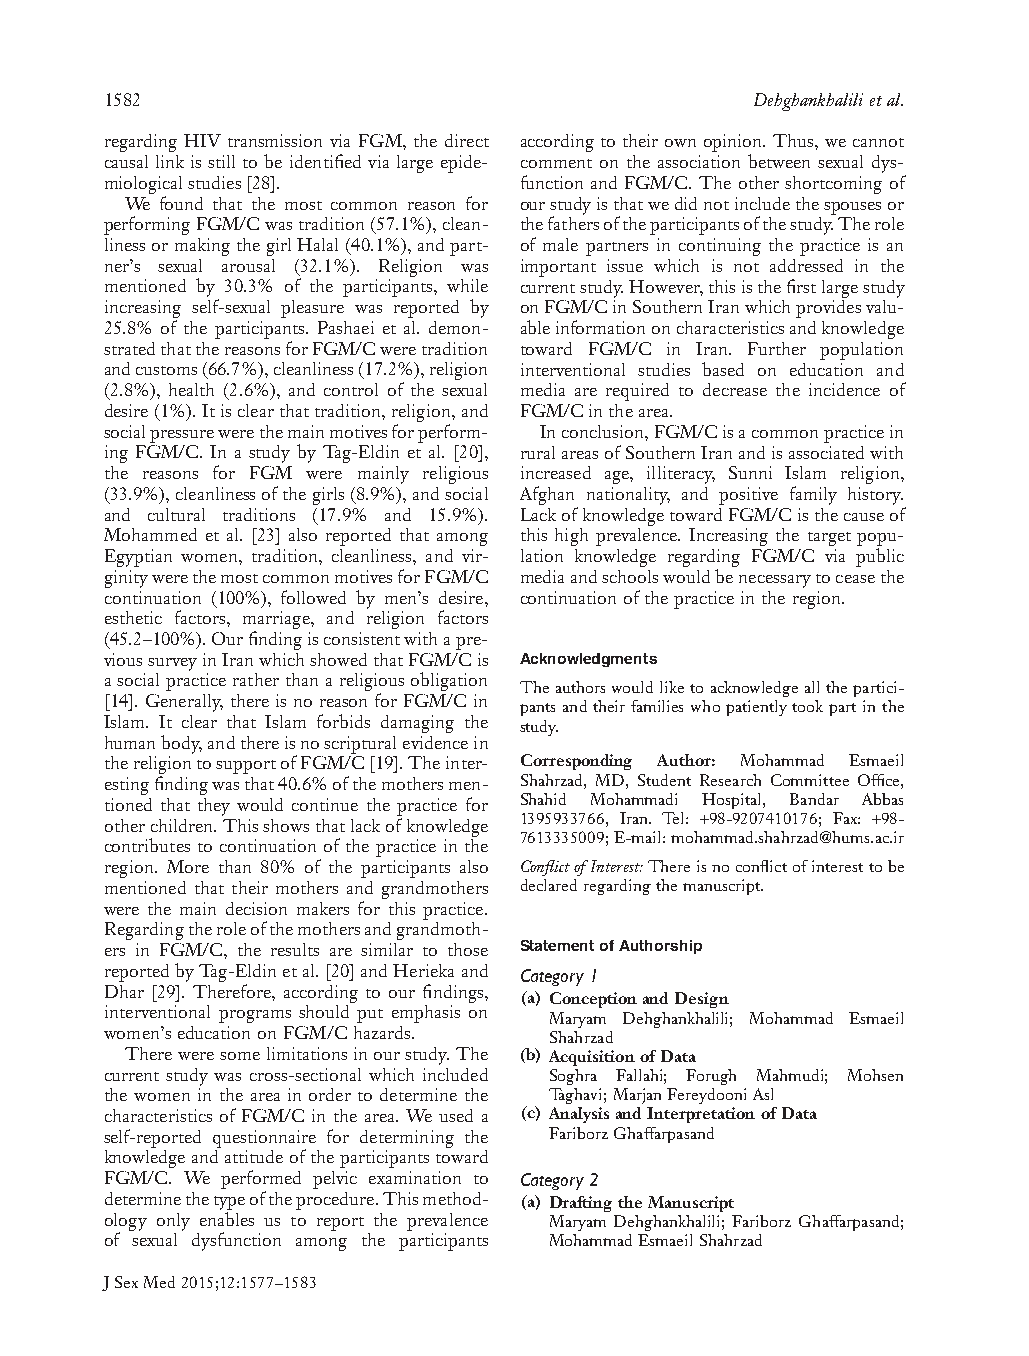  I want to click on Drafting, so click(581, 1204).
